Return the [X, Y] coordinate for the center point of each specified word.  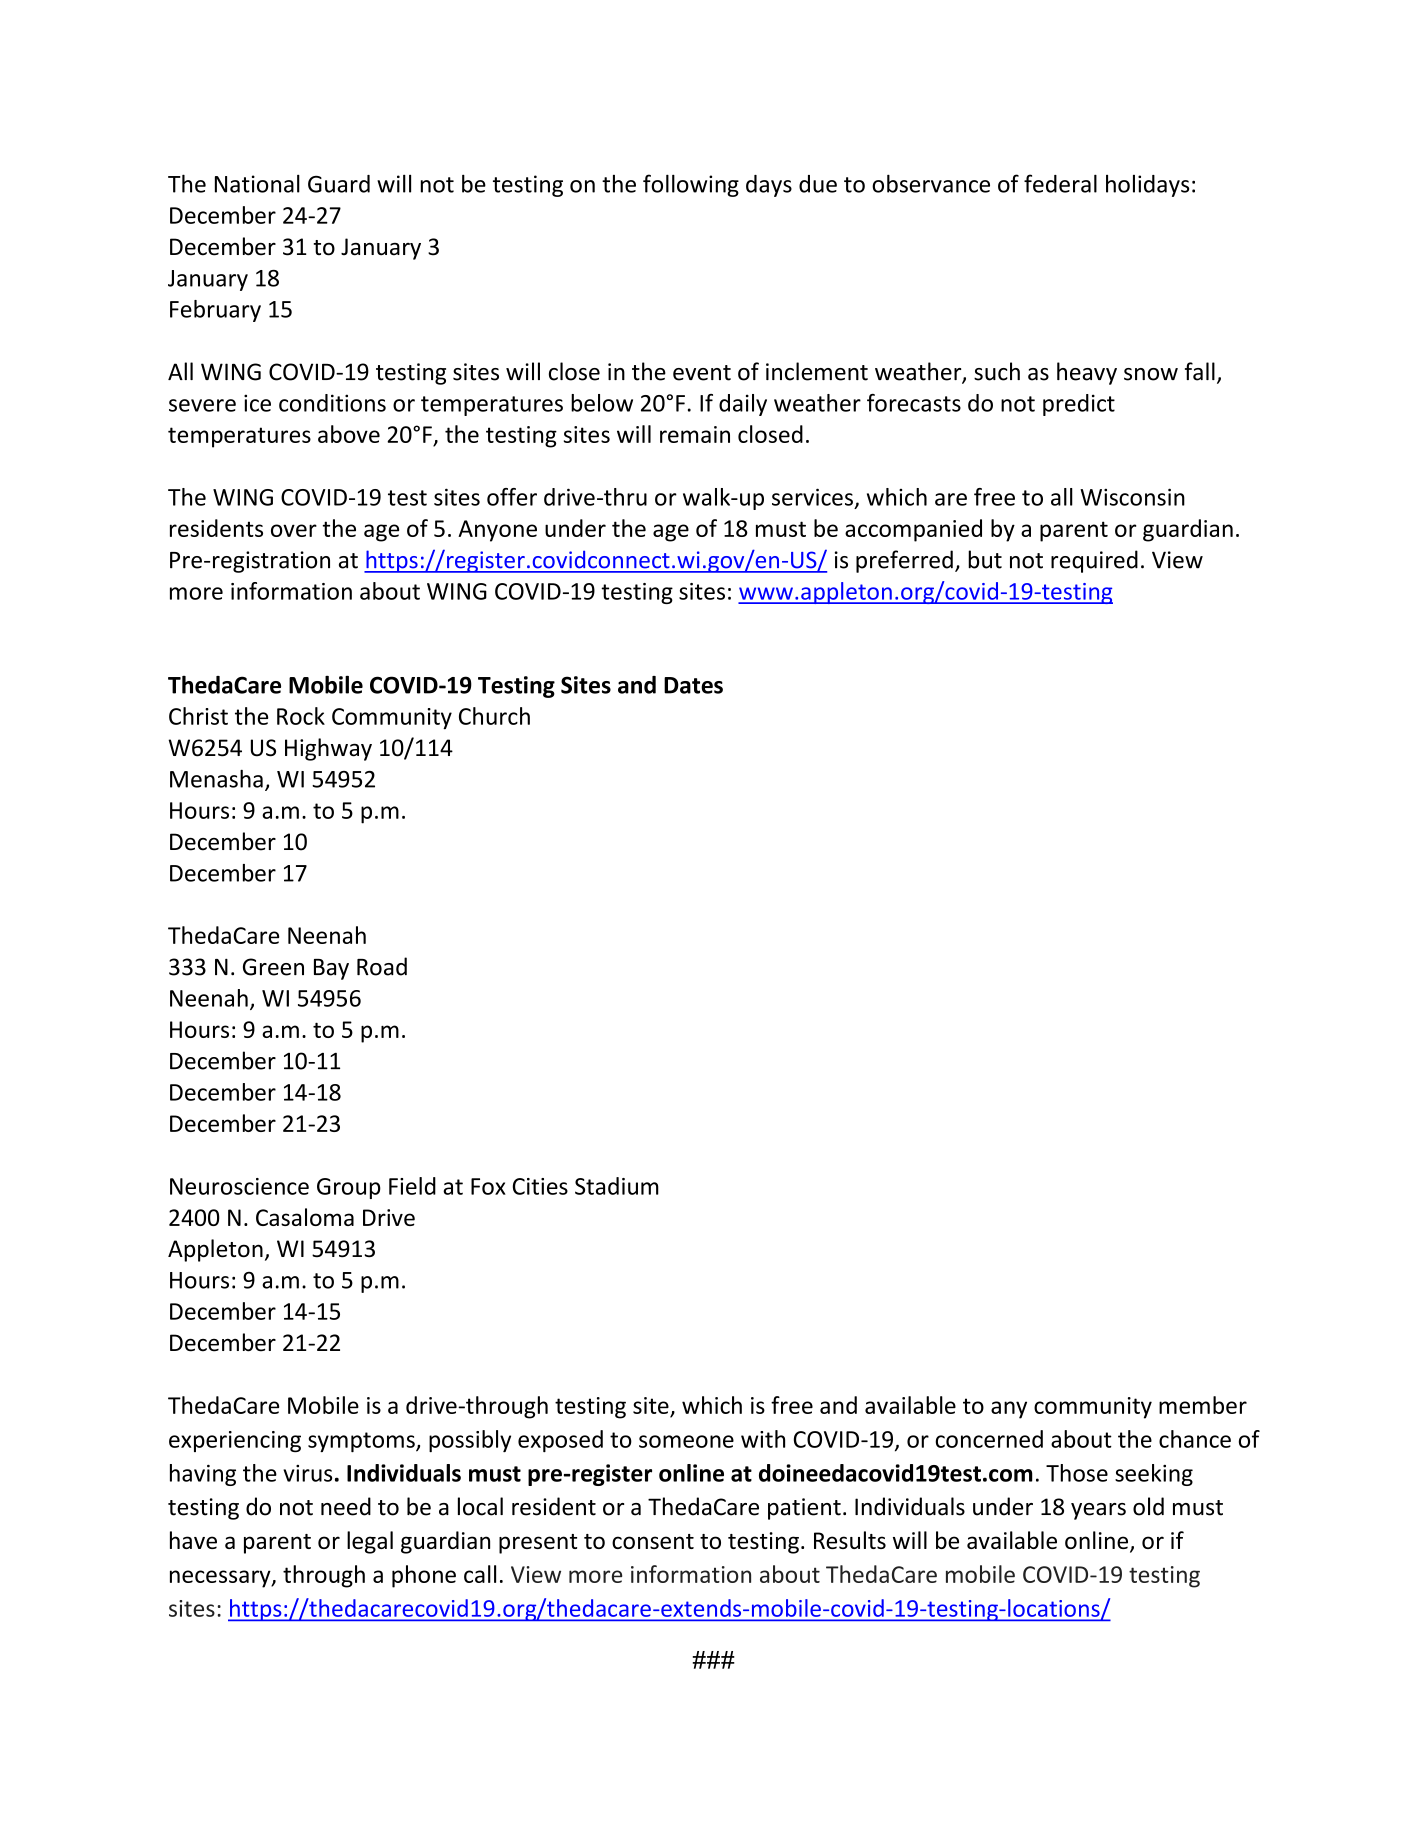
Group [349, 1188]
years [1098, 1511]
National [257, 183]
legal [370, 1542]
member [1203, 1405]
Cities [540, 1186]
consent [653, 1541]
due [818, 184]
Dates [693, 685]
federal [1060, 183]
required [1094, 561]
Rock [301, 716]
